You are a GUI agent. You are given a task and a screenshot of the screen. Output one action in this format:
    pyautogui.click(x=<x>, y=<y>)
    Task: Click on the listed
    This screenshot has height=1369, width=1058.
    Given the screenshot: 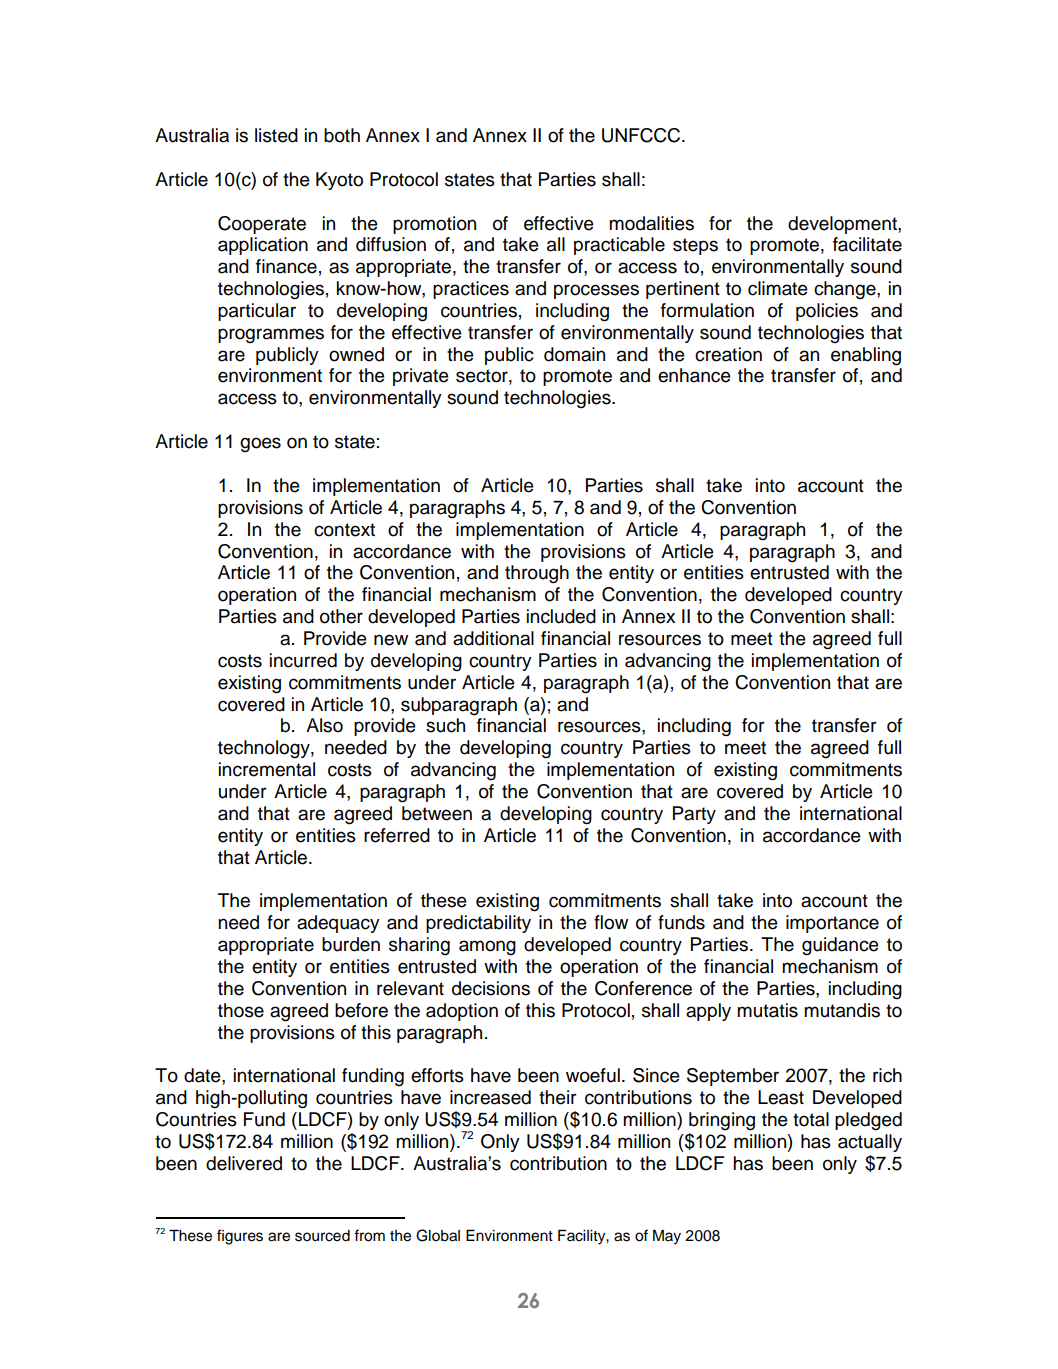 What is the action you would take?
    pyautogui.click(x=276, y=135)
